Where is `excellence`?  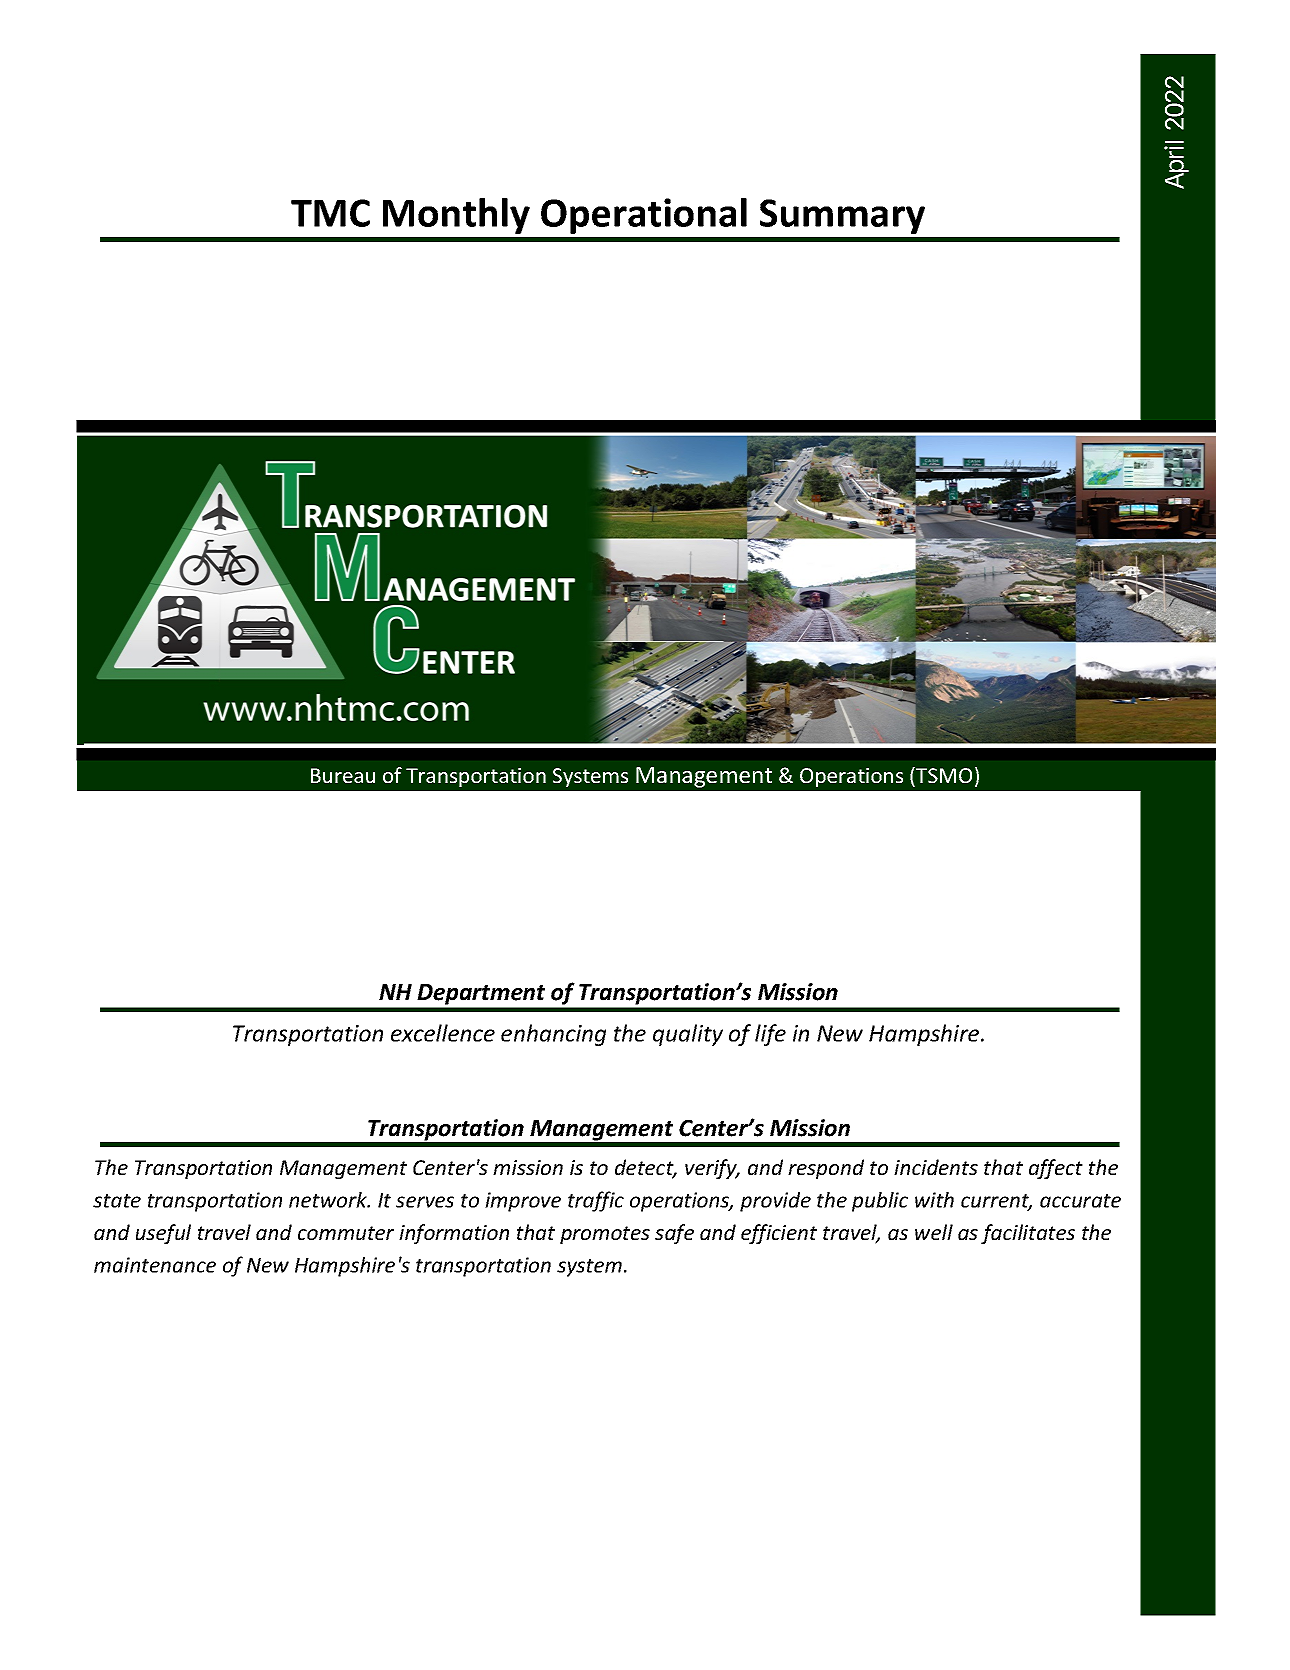 excellence is located at coordinates (443, 1033).
